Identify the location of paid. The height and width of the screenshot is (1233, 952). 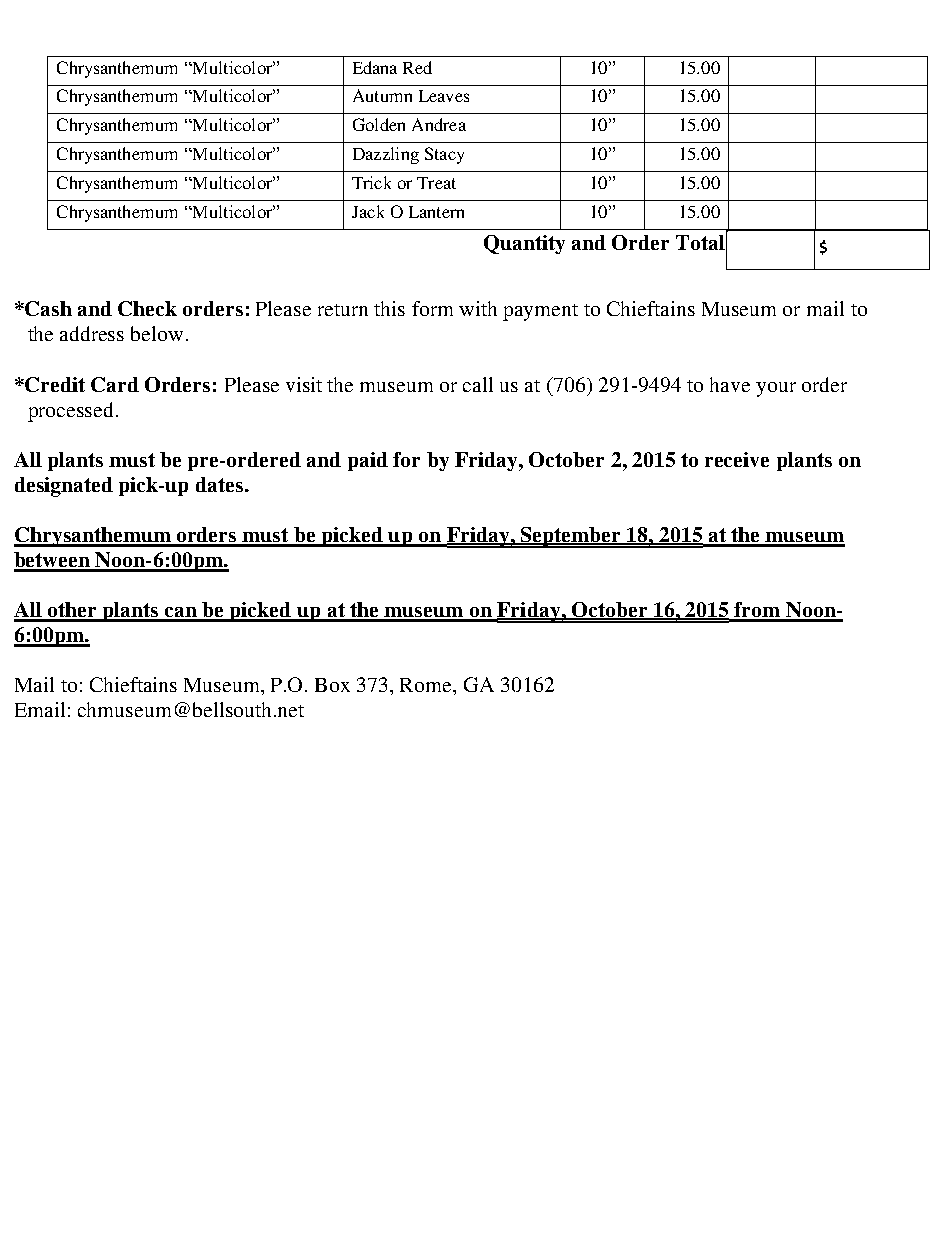
(368, 461).
